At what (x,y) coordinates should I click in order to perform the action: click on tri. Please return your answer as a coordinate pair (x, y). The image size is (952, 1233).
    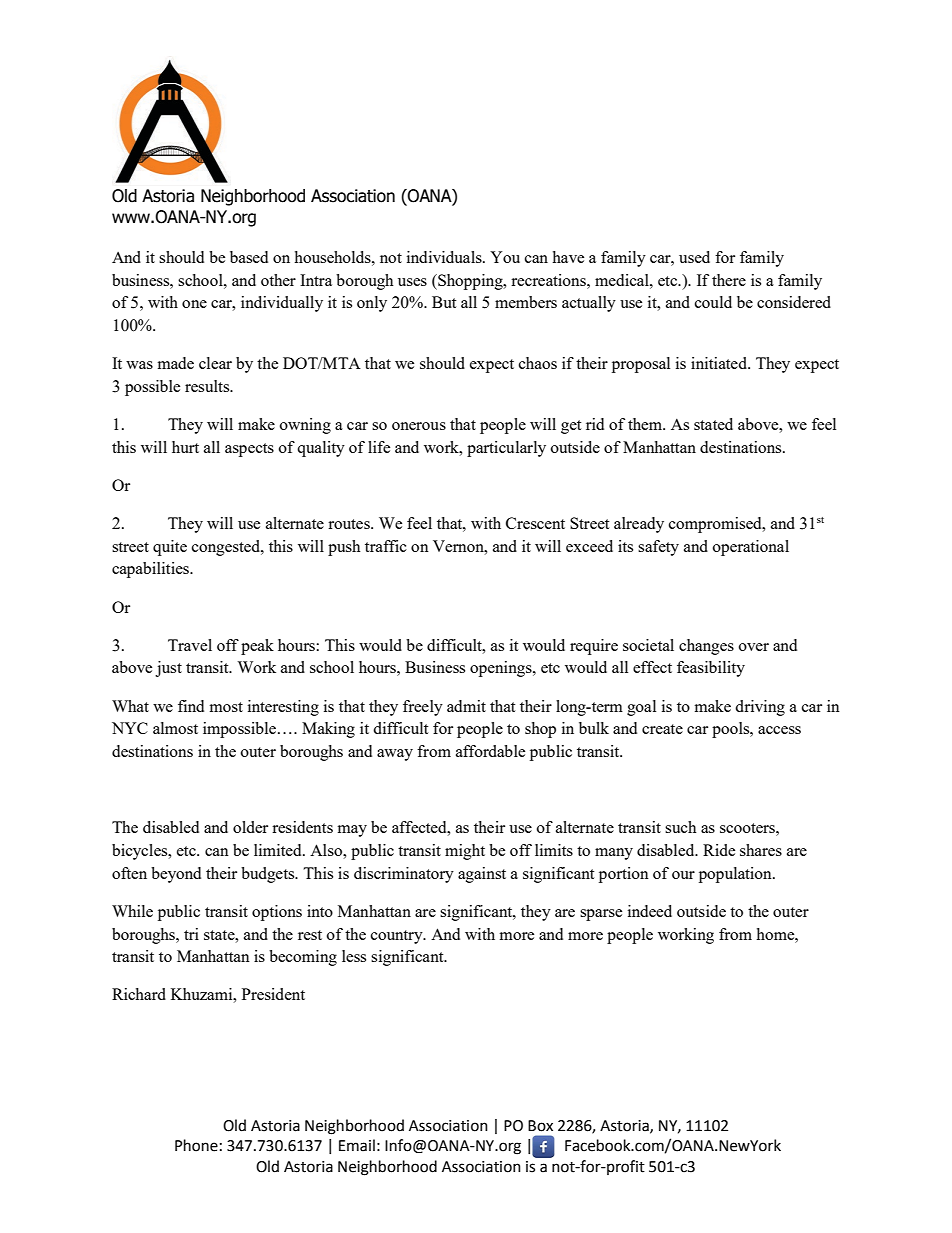
    Looking at the image, I should click on (191, 934).
